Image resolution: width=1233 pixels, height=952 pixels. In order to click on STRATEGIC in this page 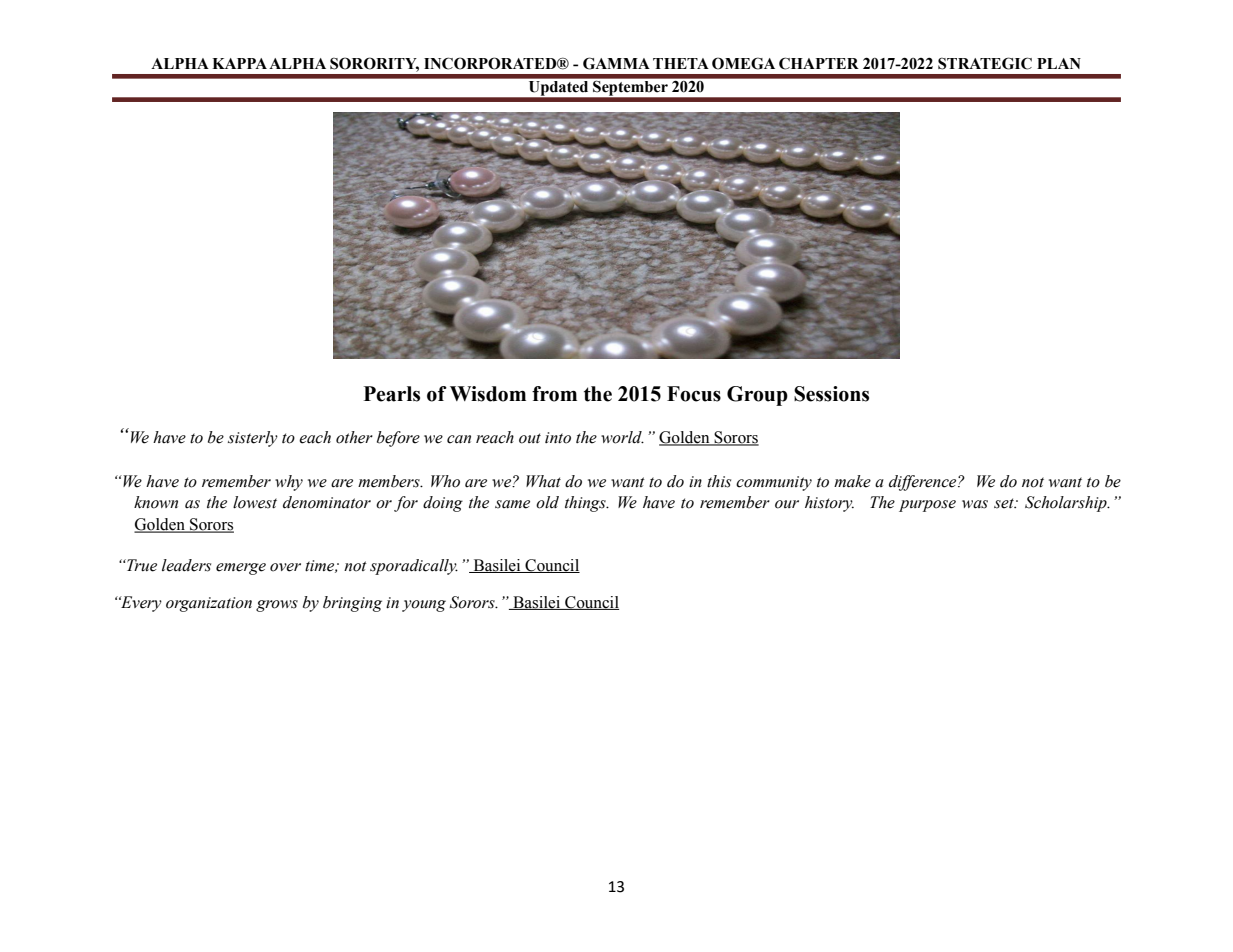, I will do `click(985, 63)`.
